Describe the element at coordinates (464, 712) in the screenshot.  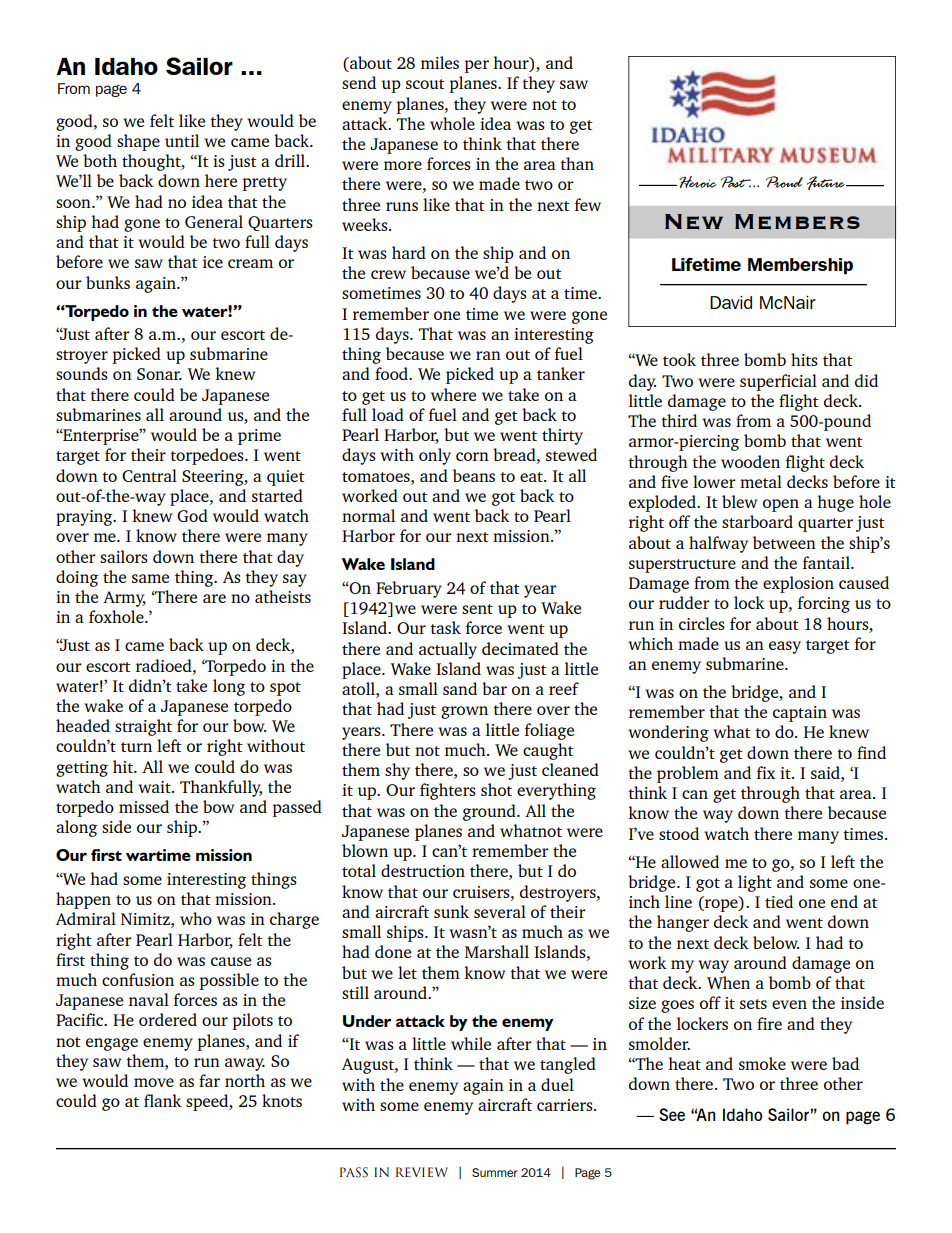
I see `grown` at that location.
